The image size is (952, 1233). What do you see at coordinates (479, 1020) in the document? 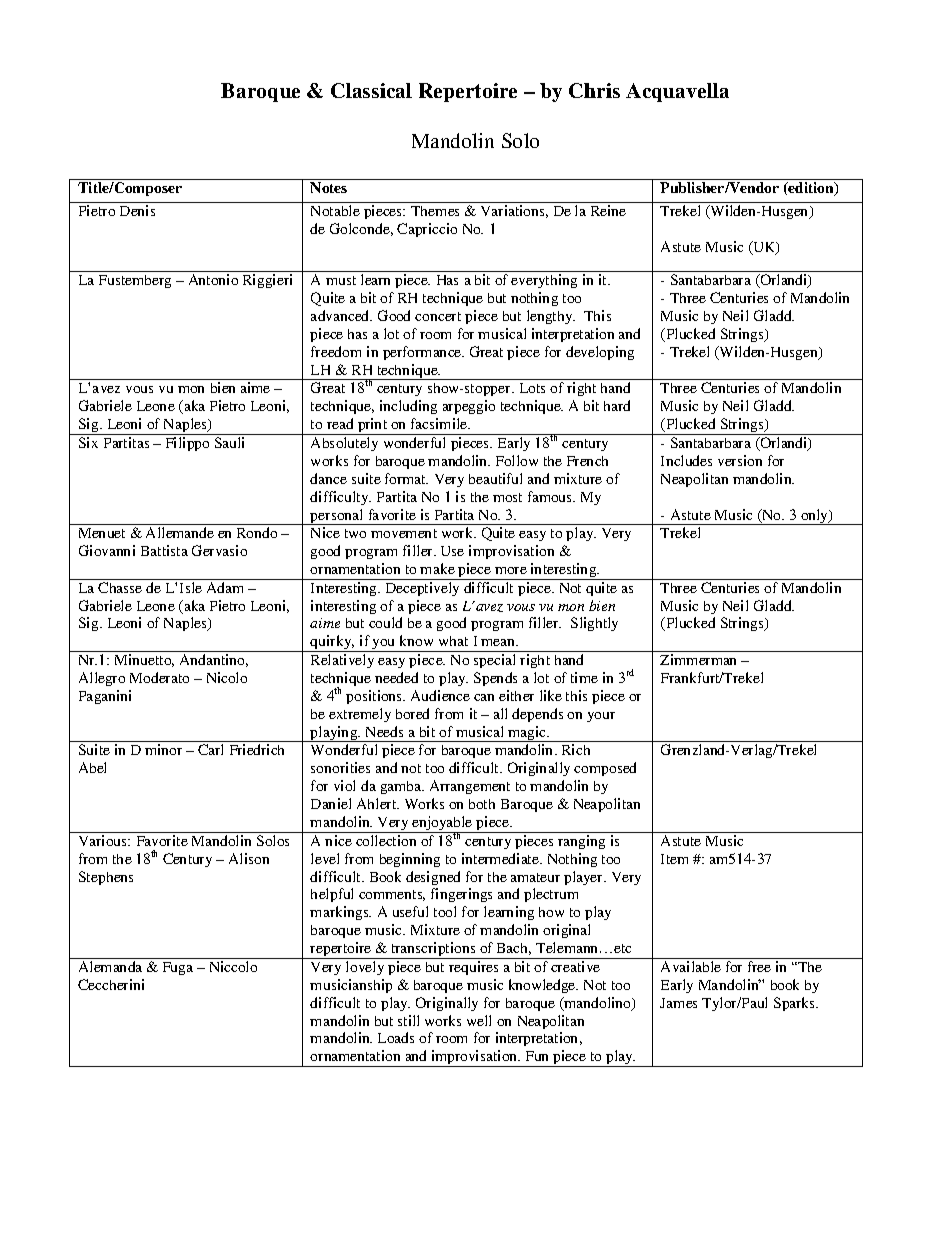
I see `well` at bounding box center [479, 1020].
